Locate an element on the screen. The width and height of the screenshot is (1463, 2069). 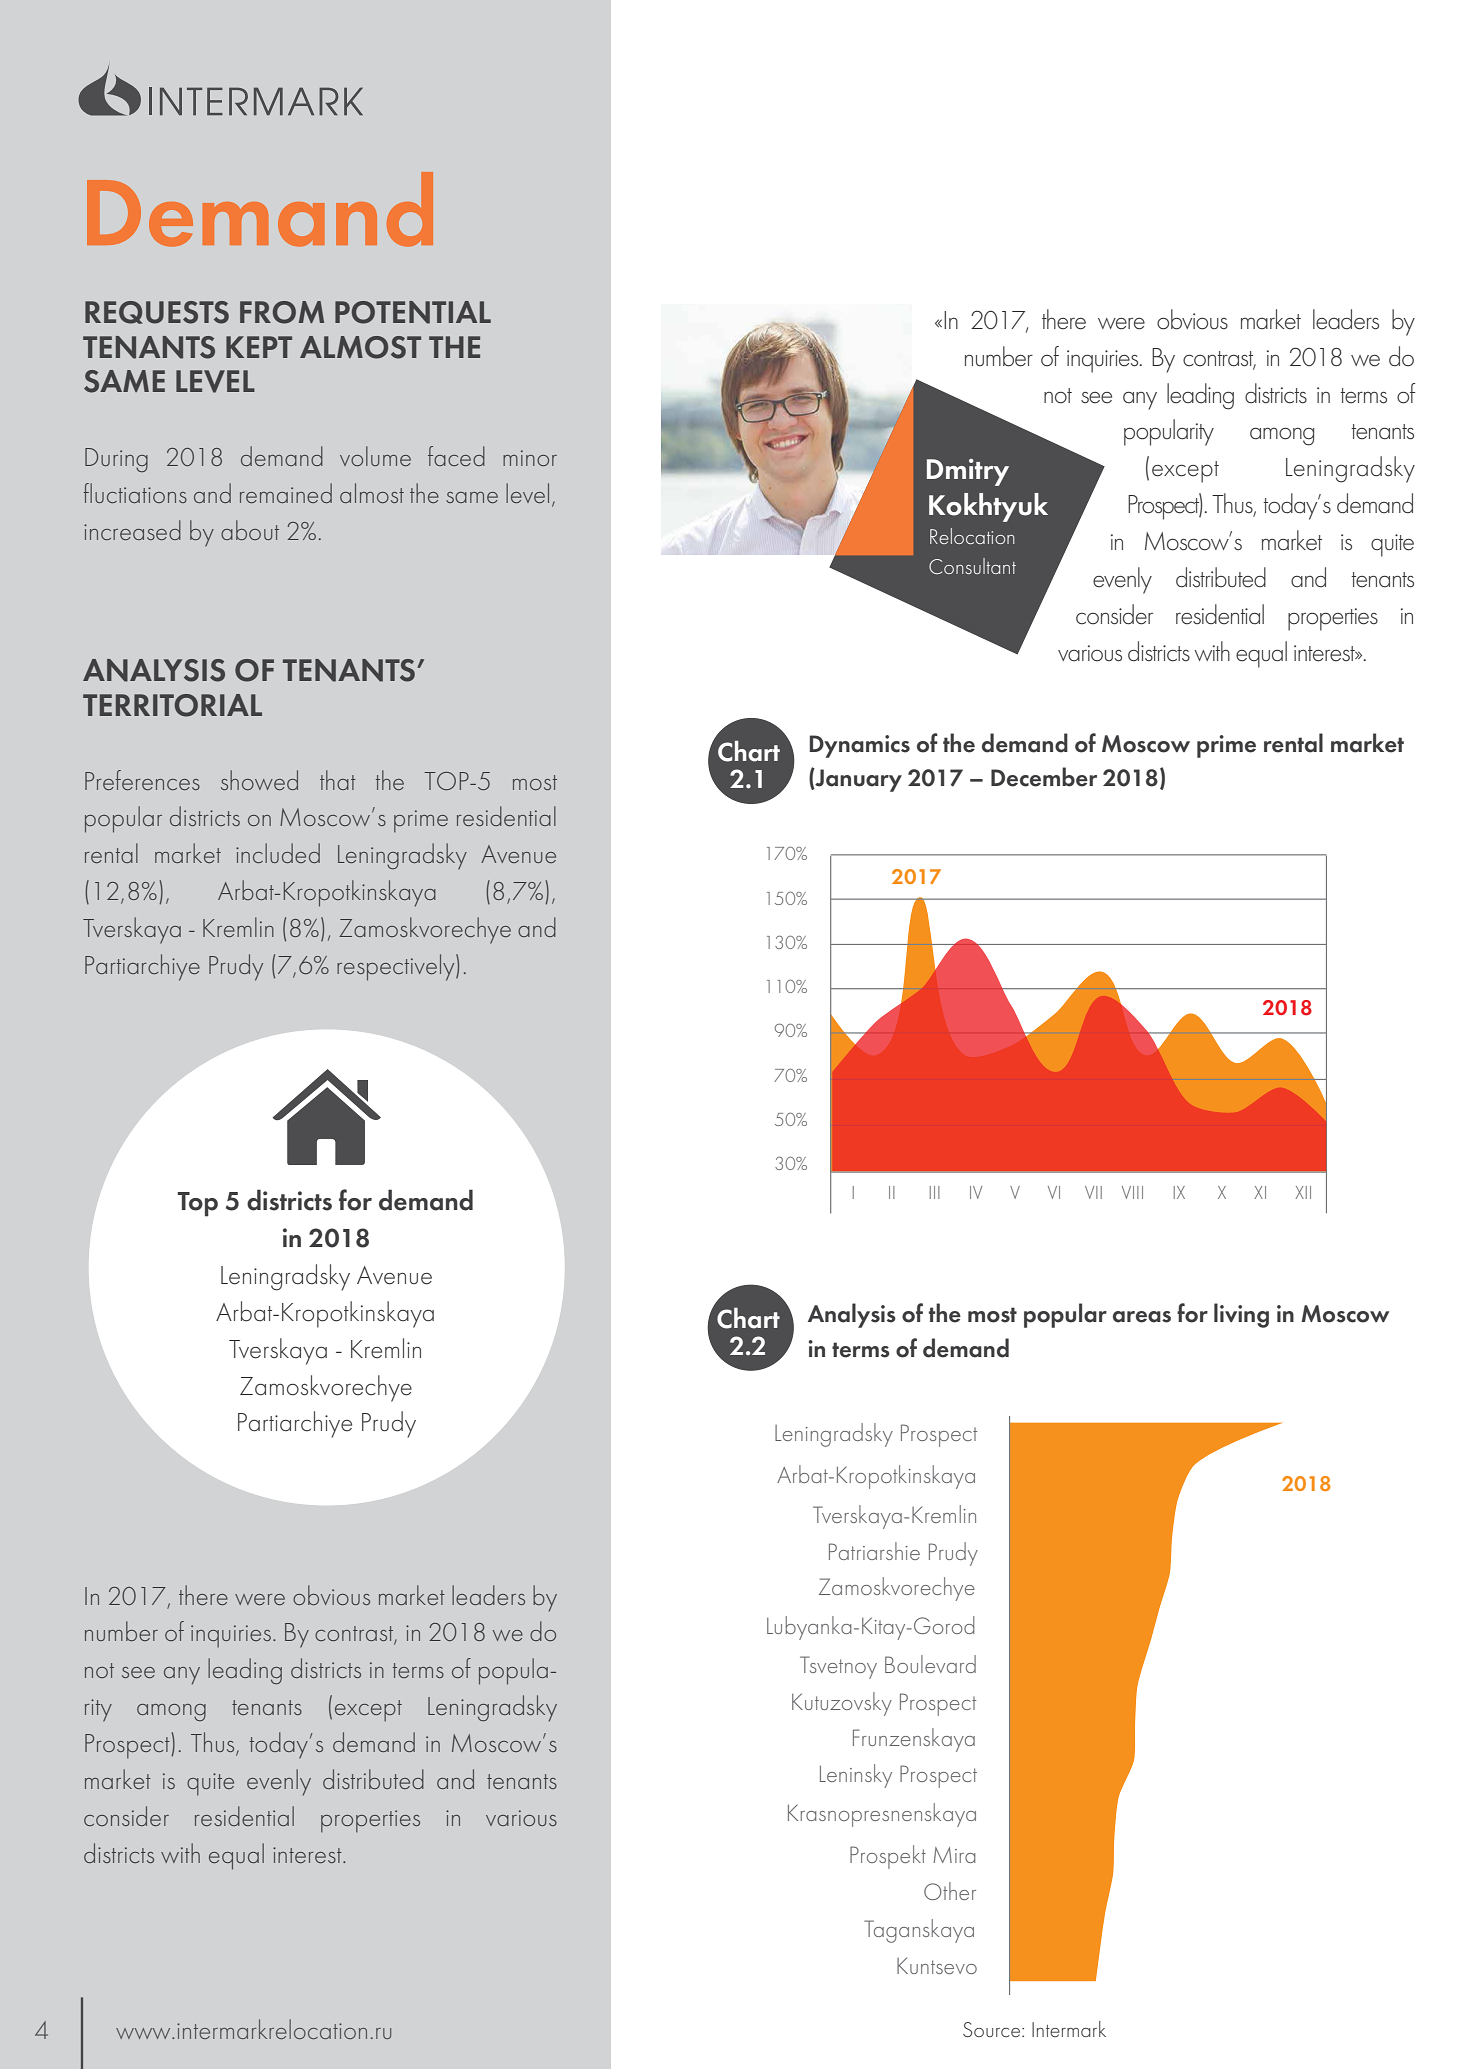
Other is located at coordinates (950, 1891).
